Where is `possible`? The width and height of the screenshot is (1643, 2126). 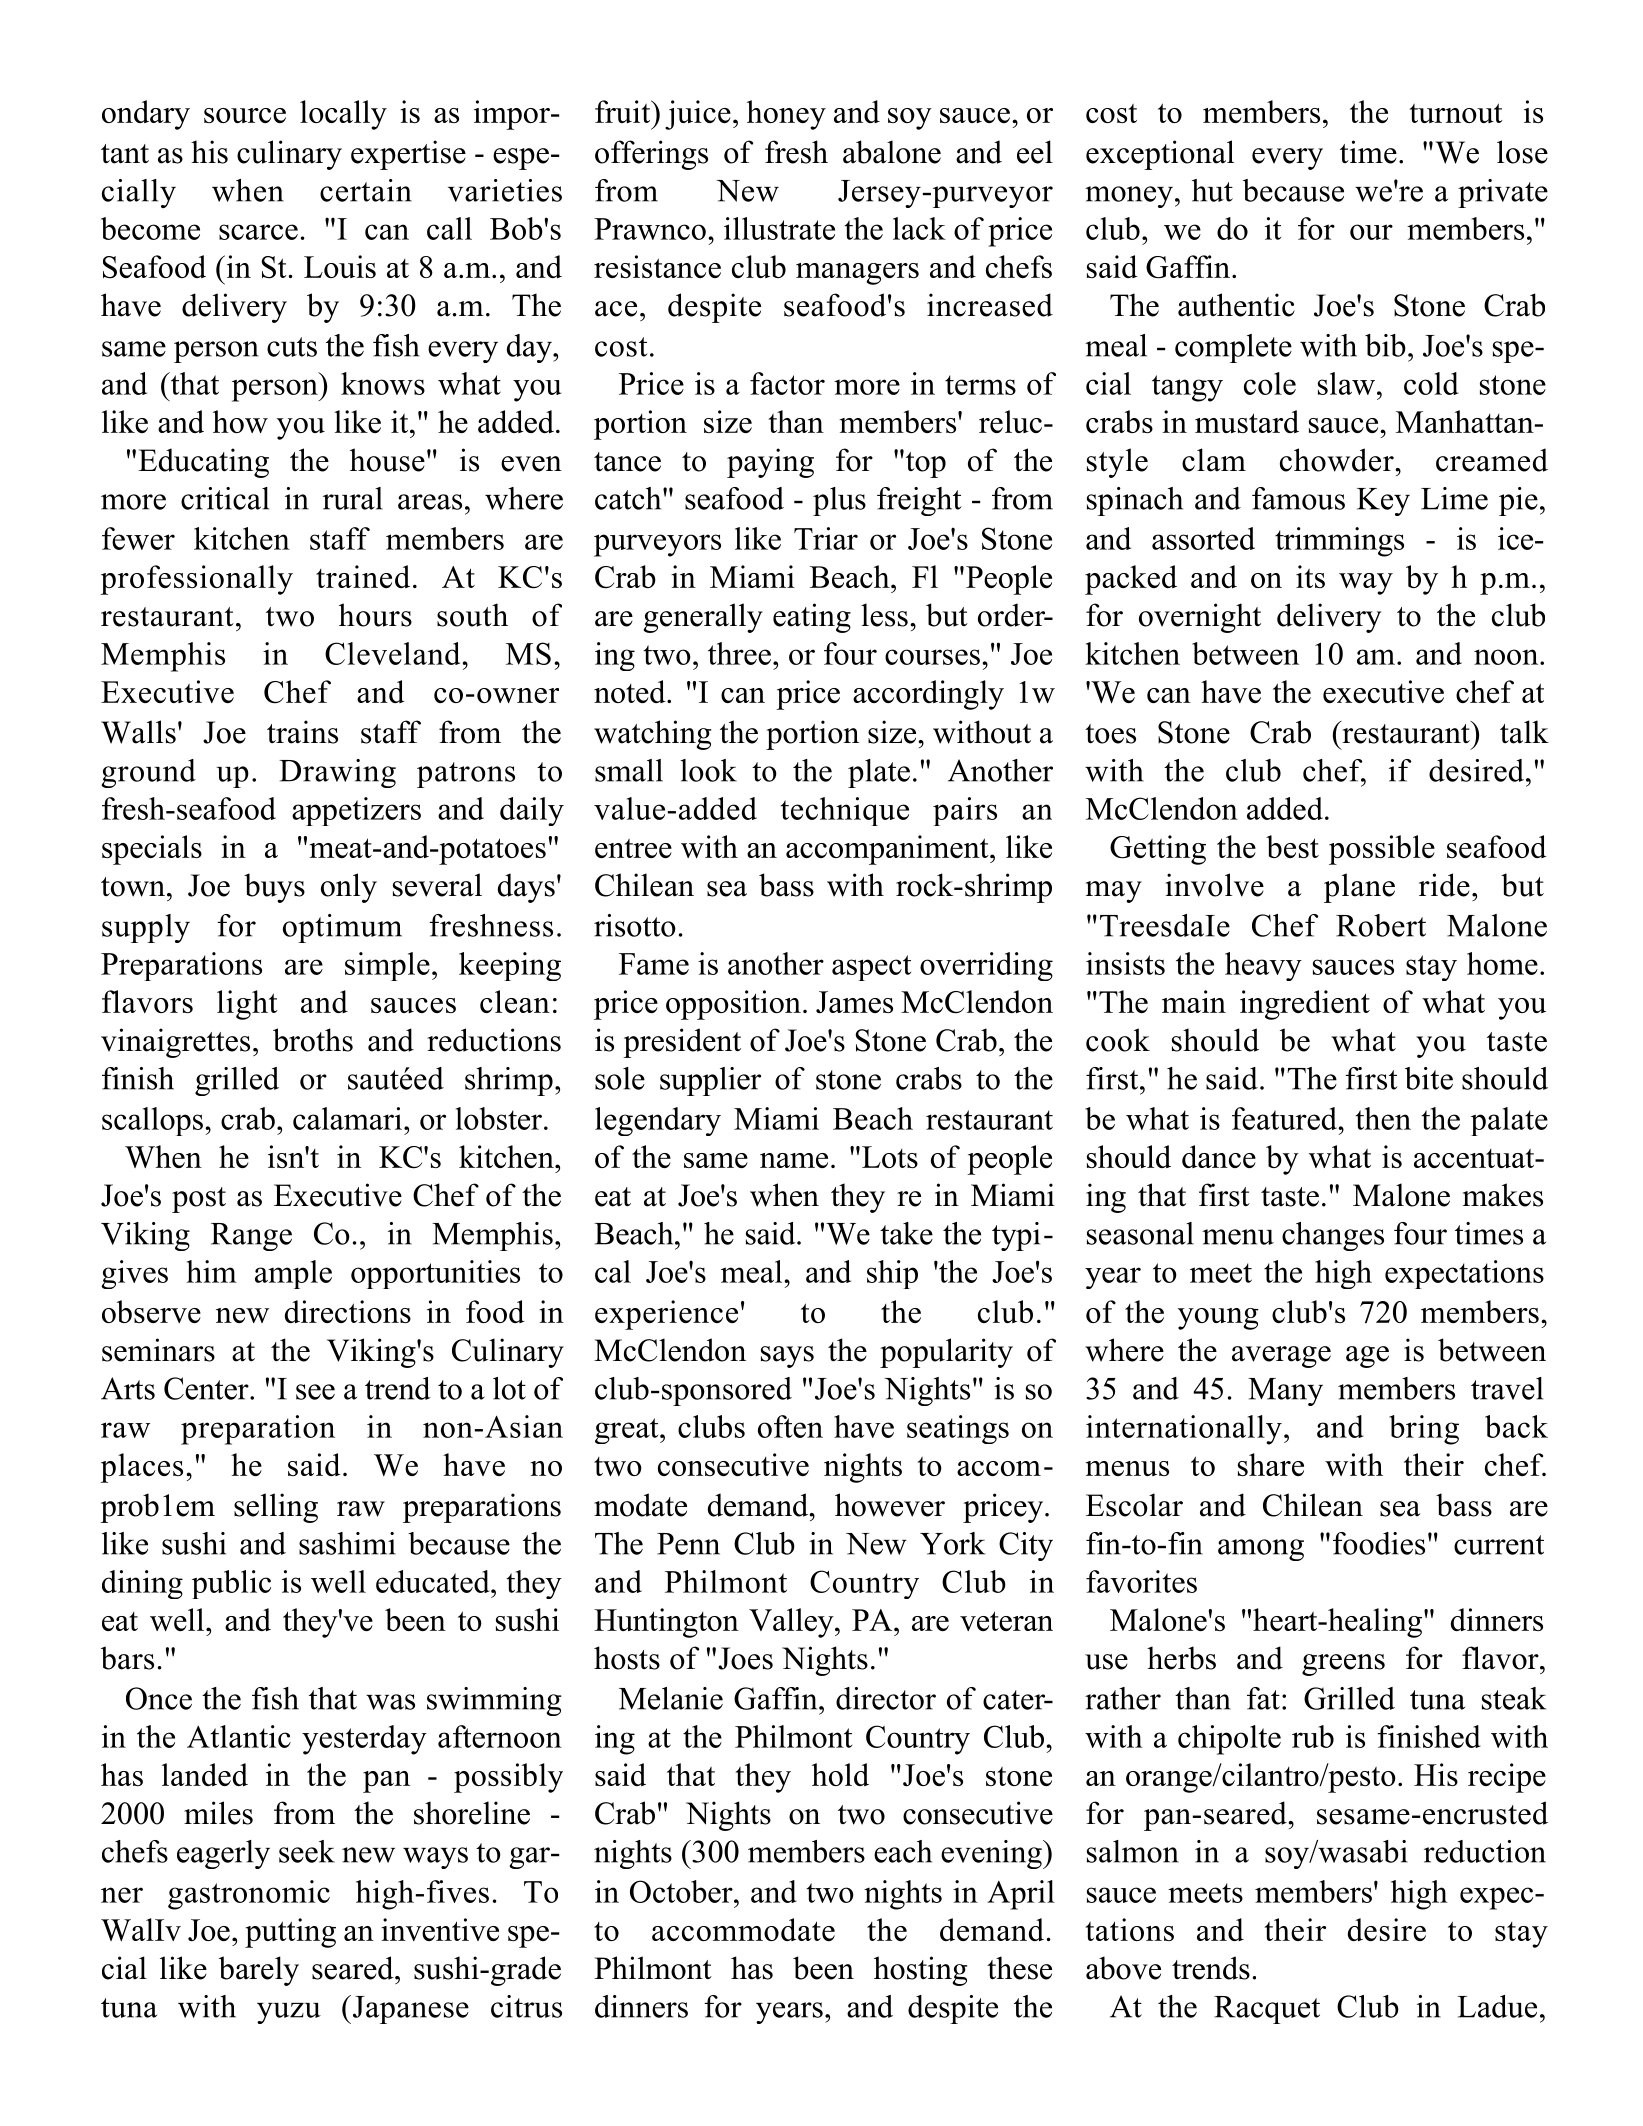 possible is located at coordinates (1382, 850).
